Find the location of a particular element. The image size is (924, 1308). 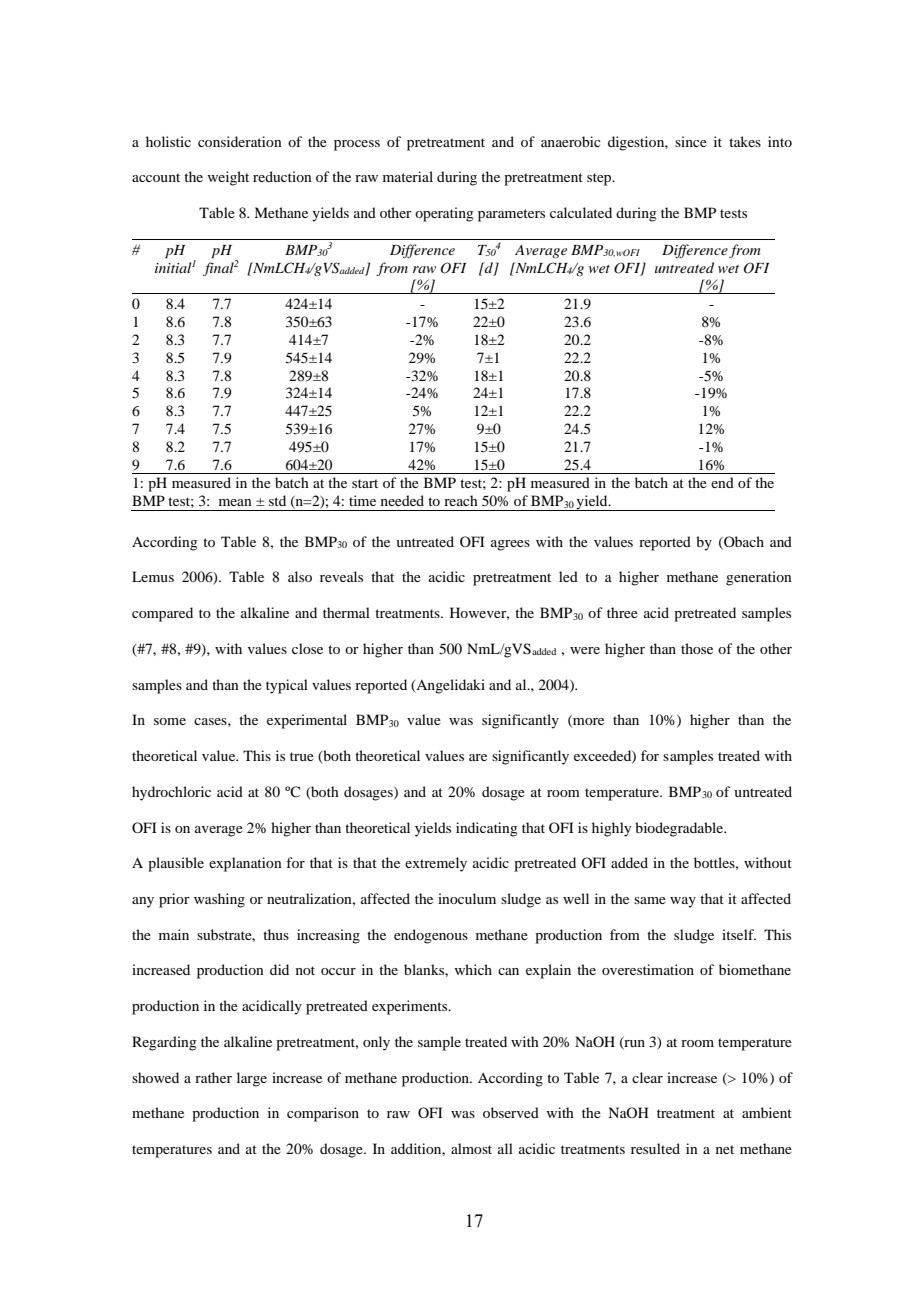

net is located at coordinates (725, 1149).
